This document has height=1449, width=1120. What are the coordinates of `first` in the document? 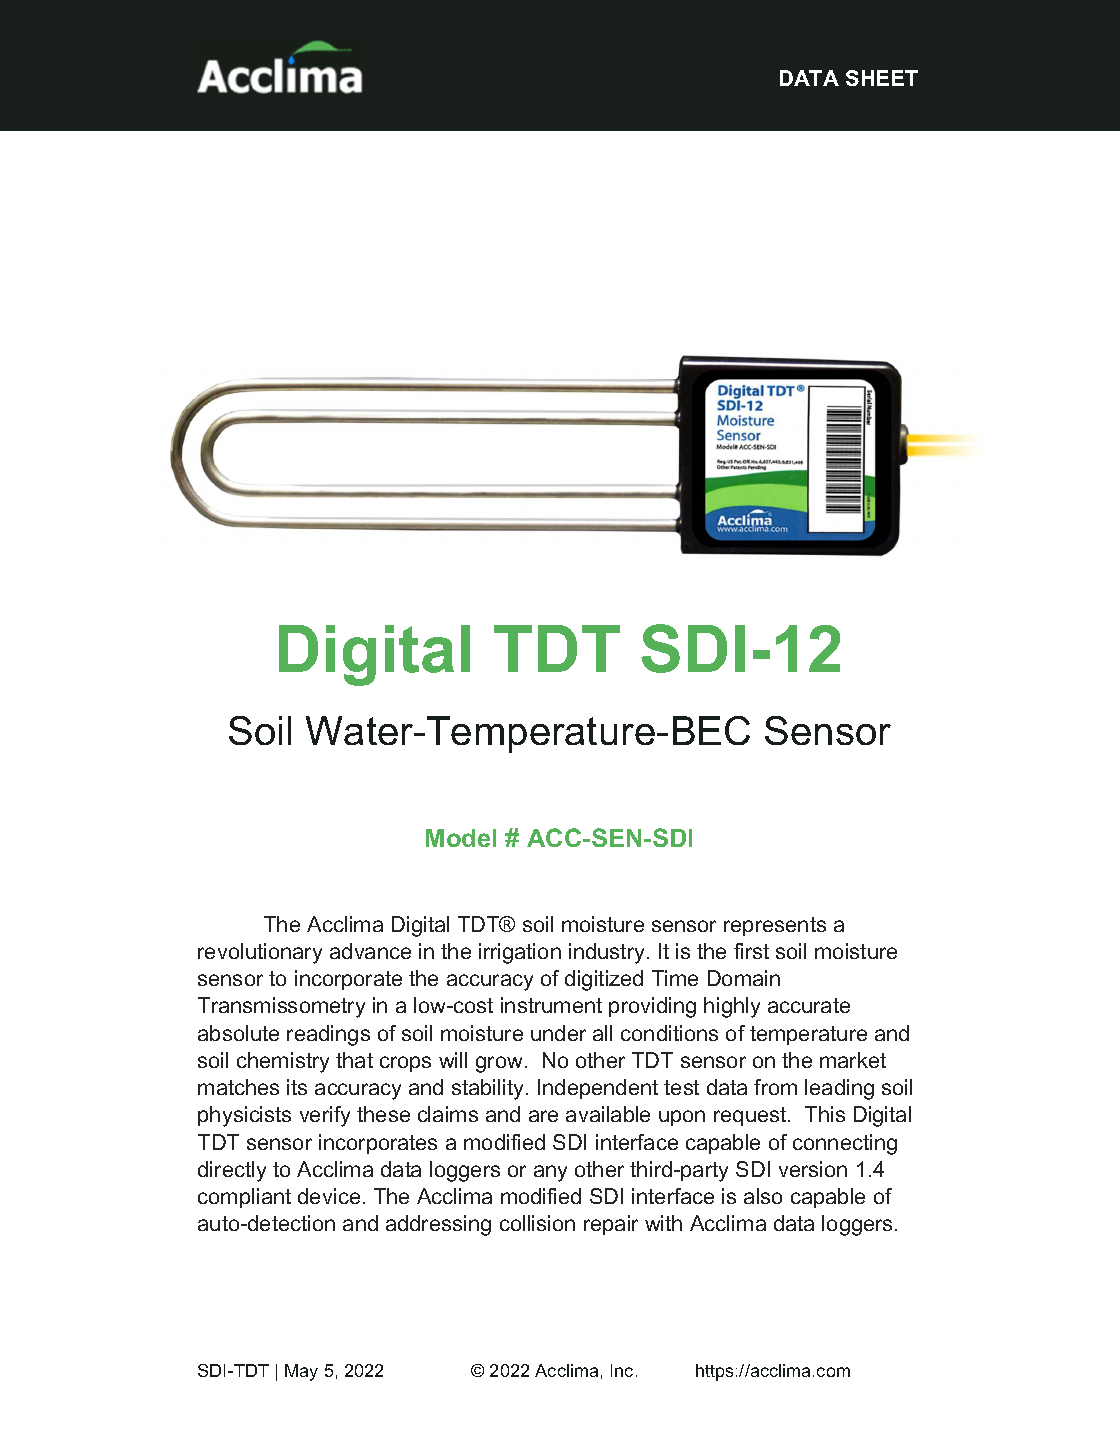 It's located at (751, 951).
